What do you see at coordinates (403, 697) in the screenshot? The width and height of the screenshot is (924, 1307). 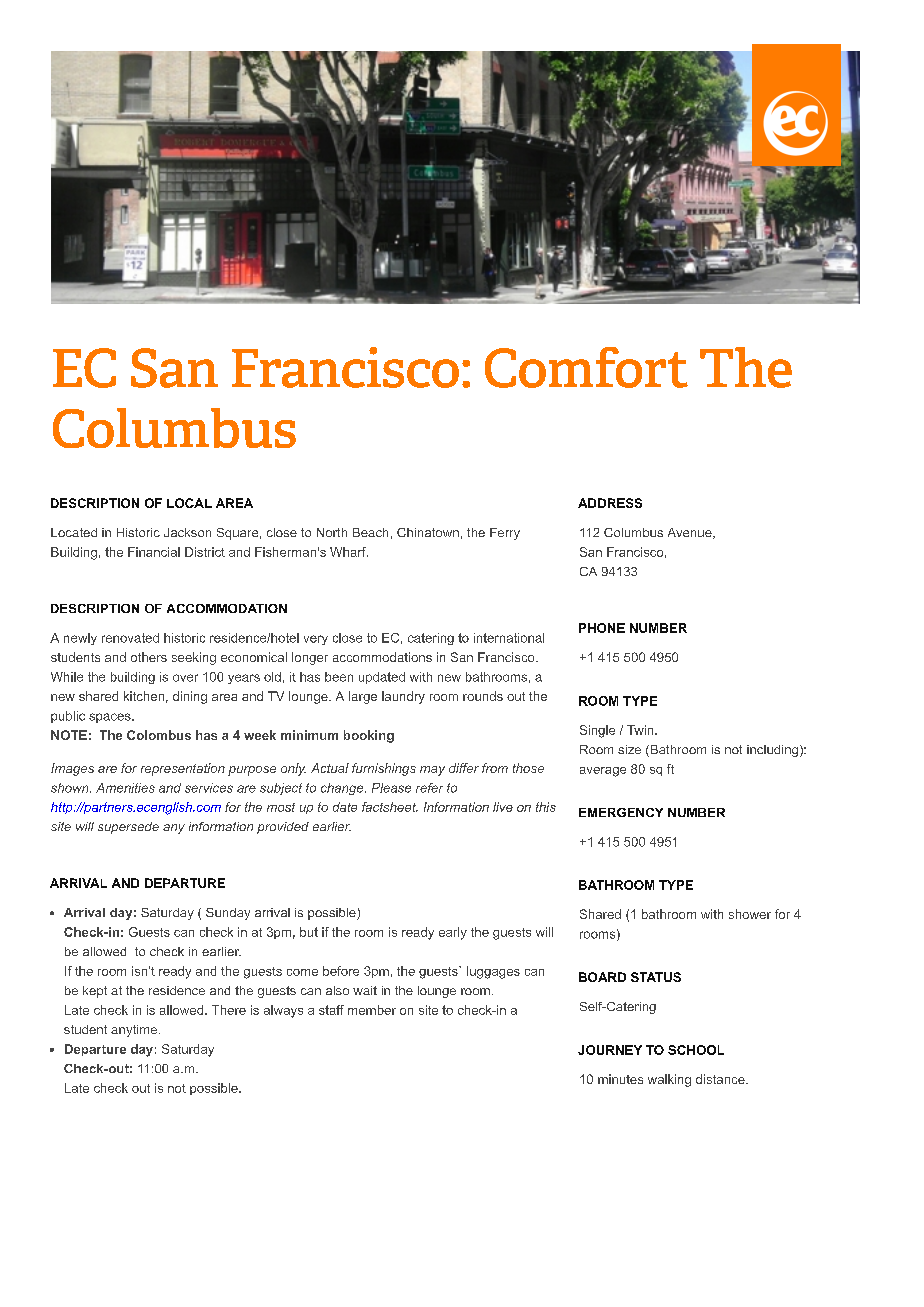 I see `laundry` at bounding box center [403, 697].
